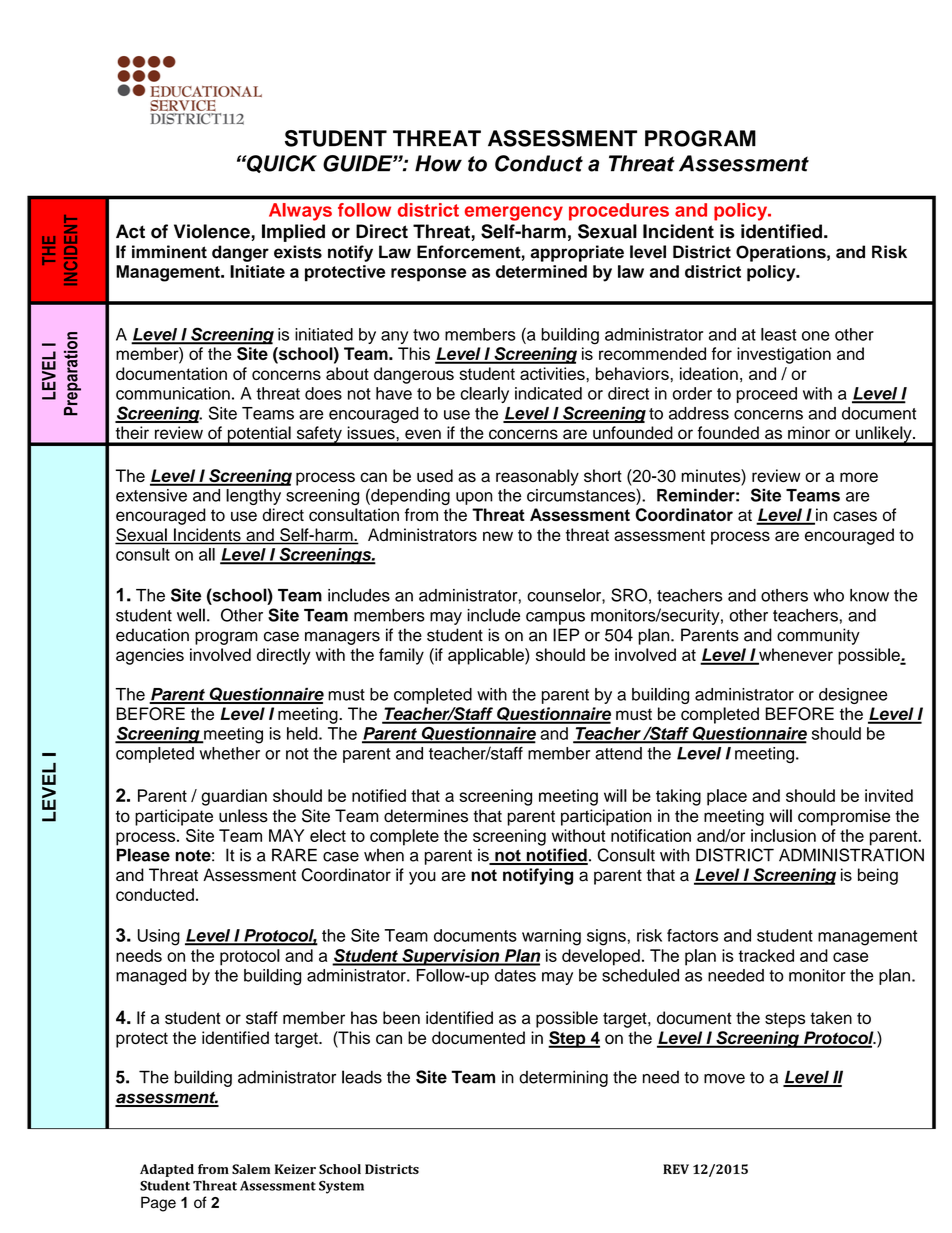  What do you see at coordinates (724, 1079) in the screenshot?
I see `move` at bounding box center [724, 1079].
